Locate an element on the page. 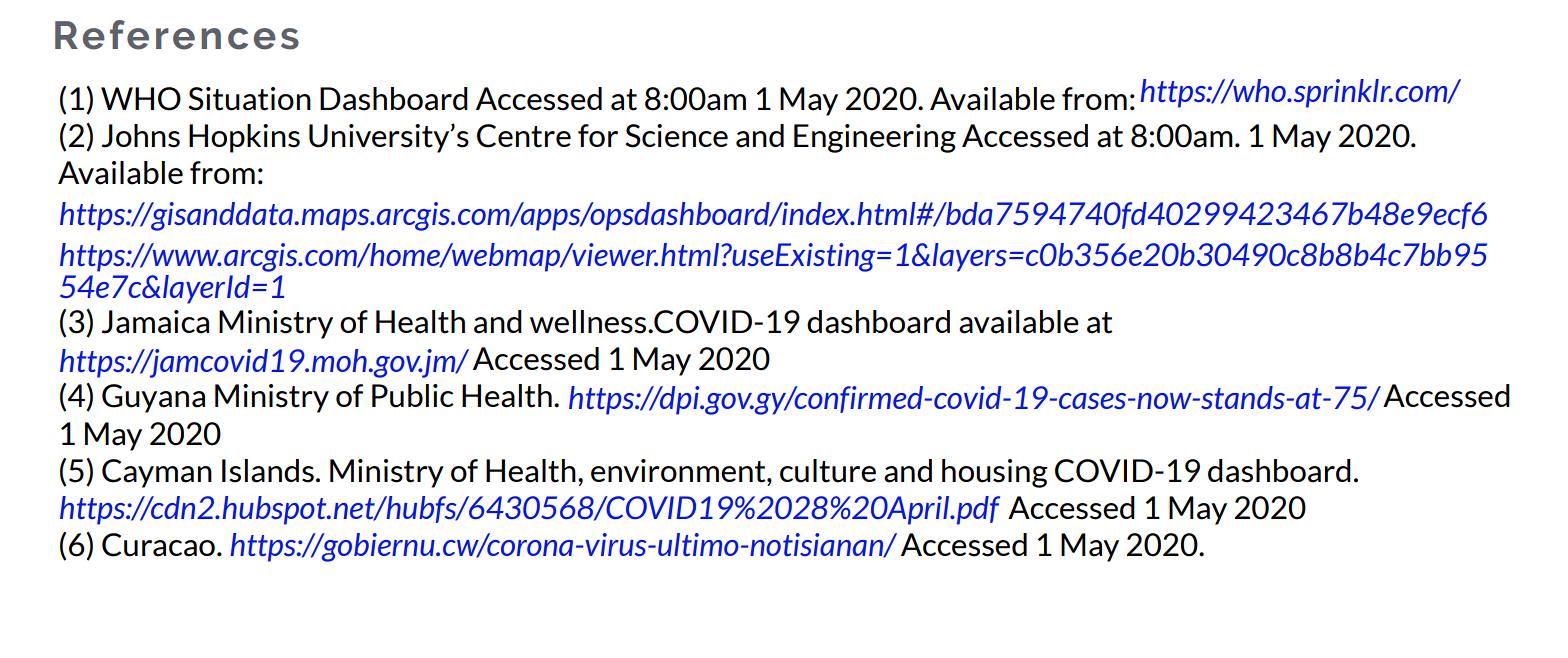  Science is located at coordinates (676, 136).
